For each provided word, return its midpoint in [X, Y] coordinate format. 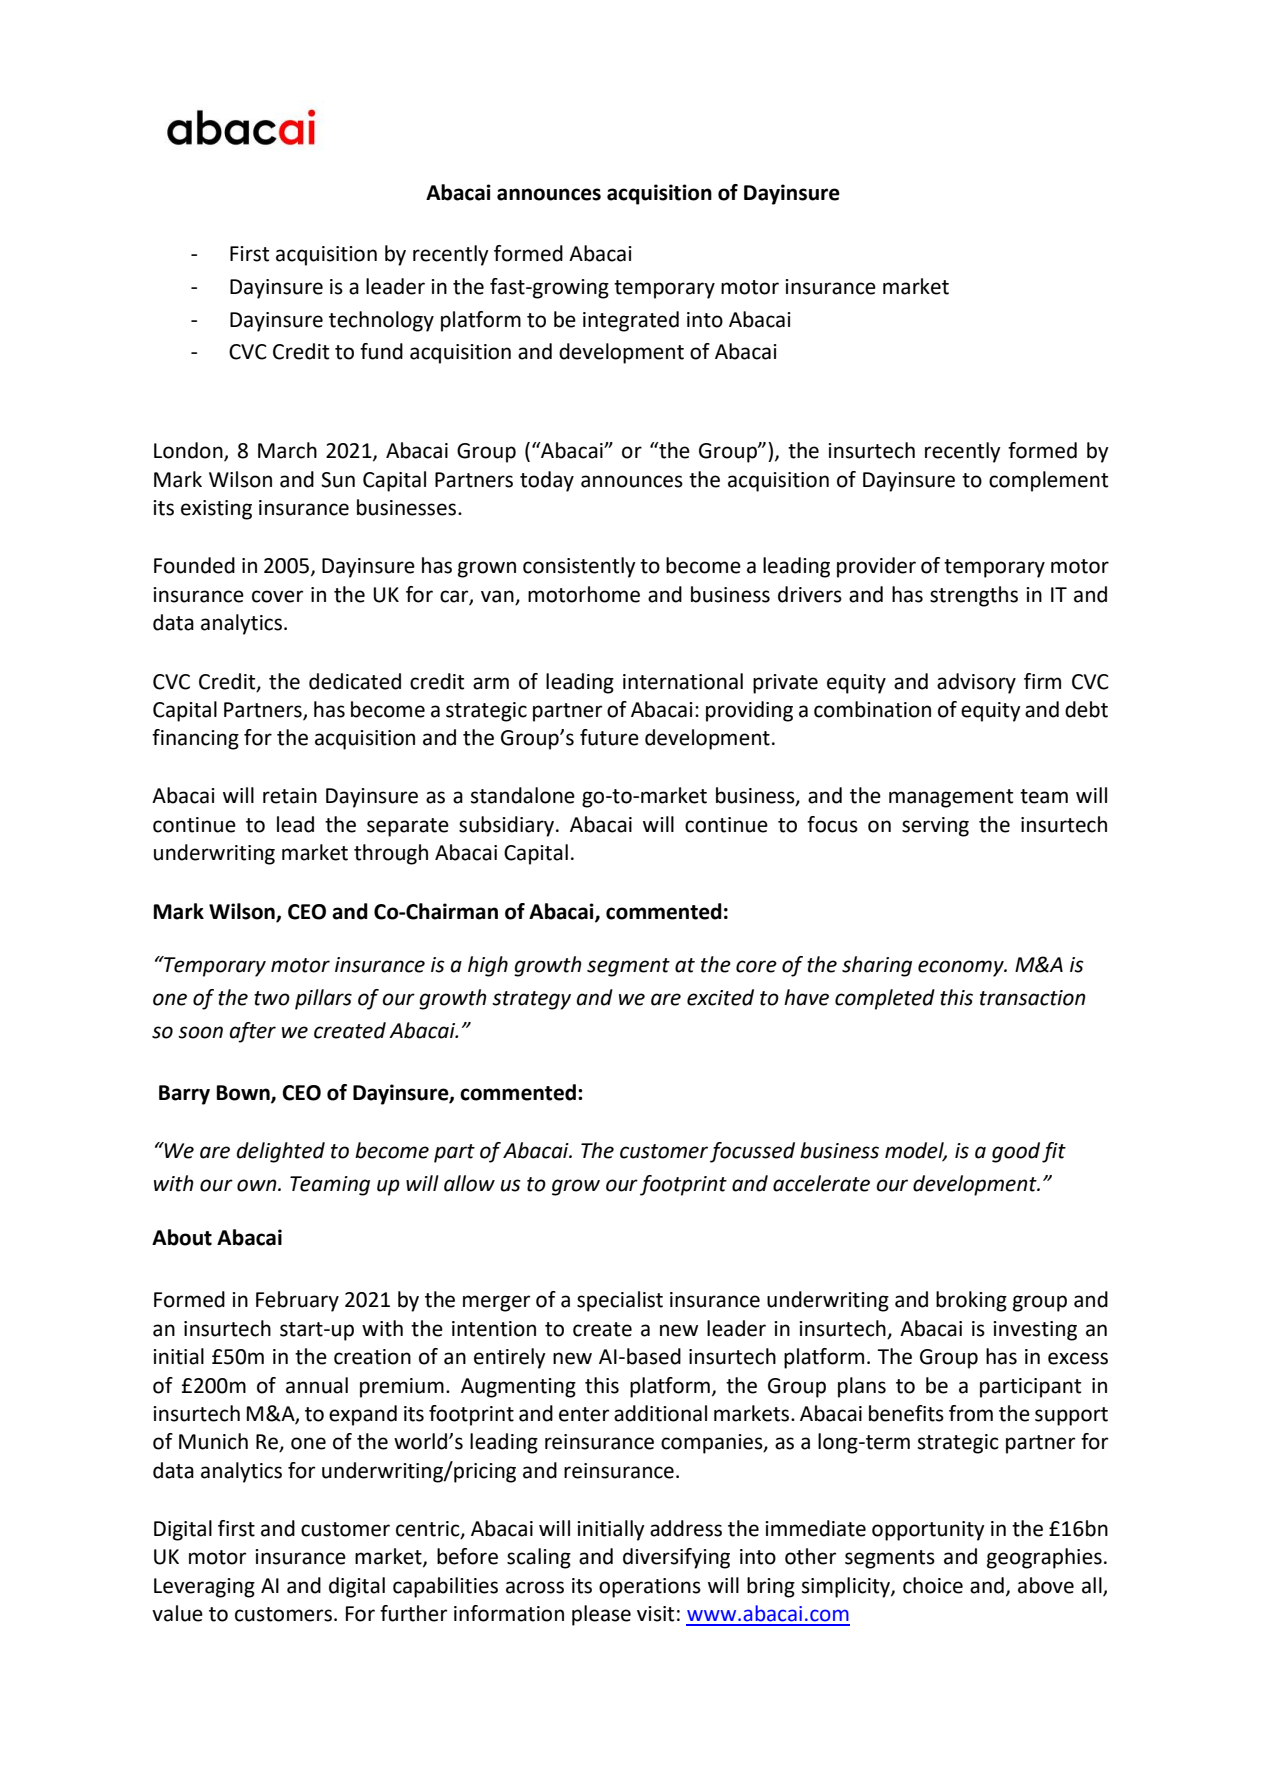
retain [290, 796]
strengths [974, 596]
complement [1048, 481]
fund [381, 351]
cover [277, 596]
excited [720, 997]
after [253, 1032]
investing [1035, 1331]
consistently [579, 567]
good [1016, 1152]
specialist [620, 1301]
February [297, 1301]
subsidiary [506, 826]
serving [935, 827]
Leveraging [204, 1588]
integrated [631, 321]
